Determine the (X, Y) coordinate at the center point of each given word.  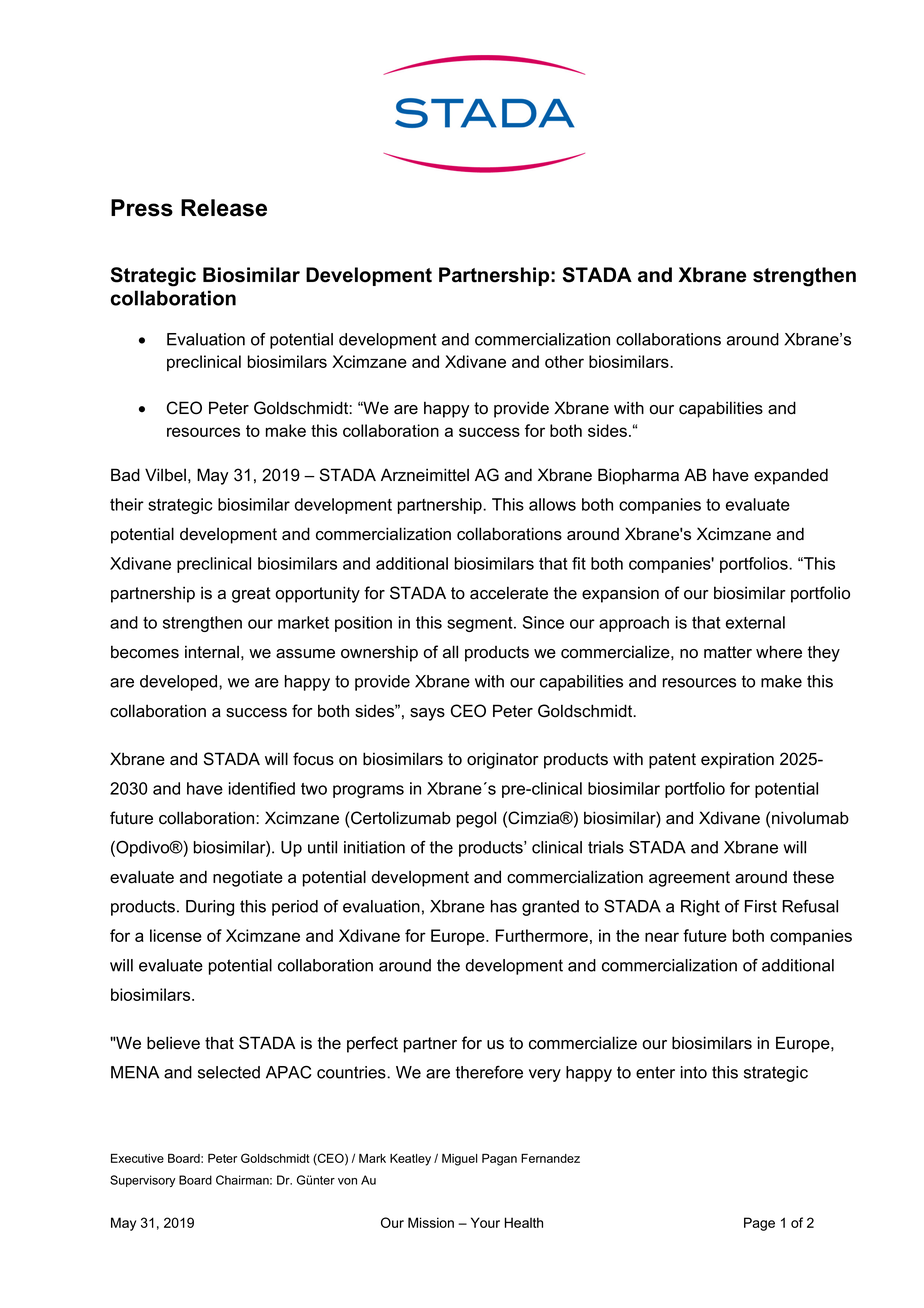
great (251, 595)
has (504, 906)
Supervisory (142, 1181)
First (761, 906)
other (564, 361)
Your (485, 1222)
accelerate (509, 593)
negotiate (248, 879)
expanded (791, 476)
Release (224, 208)
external (755, 622)
